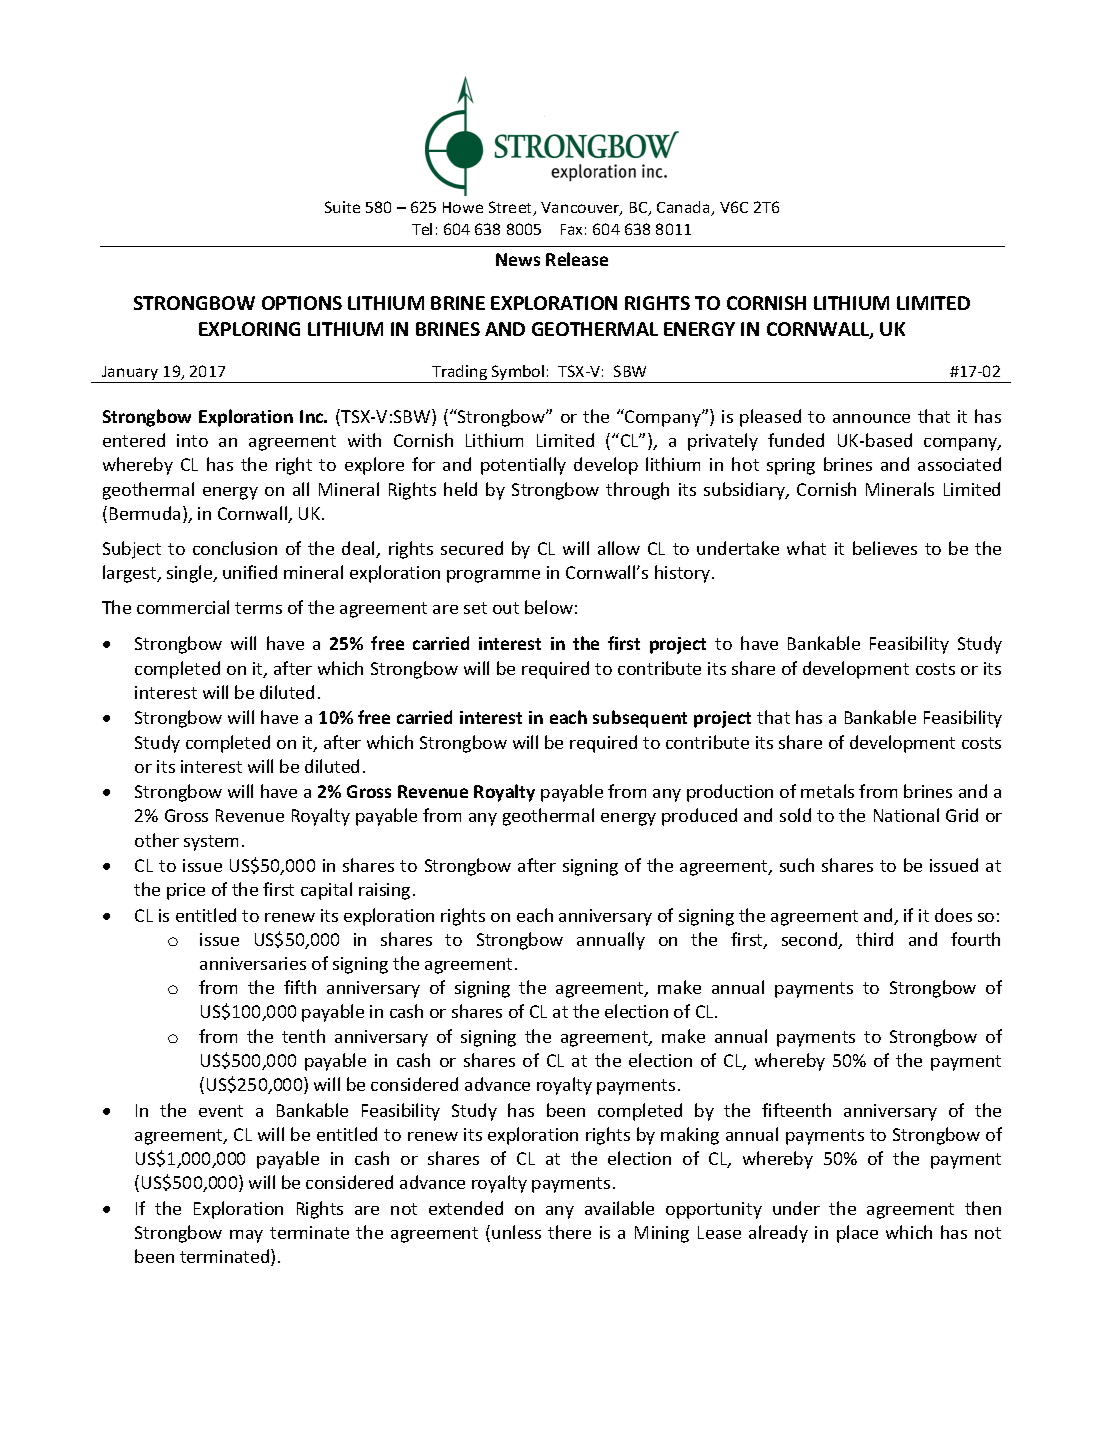 This page has width=1105, height=1430. I want to click on News, so click(518, 259).
